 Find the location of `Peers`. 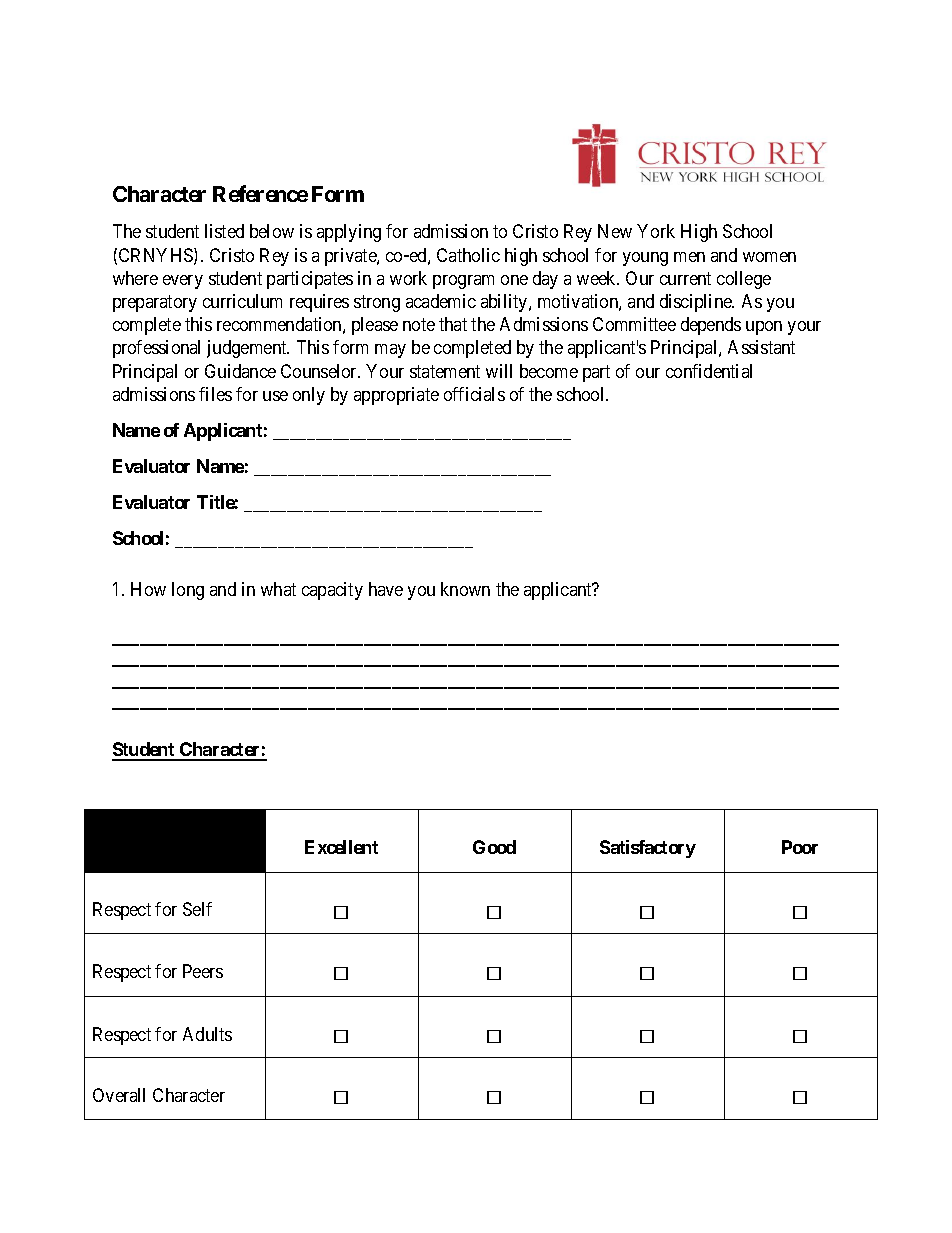

Peers is located at coordinates (203, 971).
